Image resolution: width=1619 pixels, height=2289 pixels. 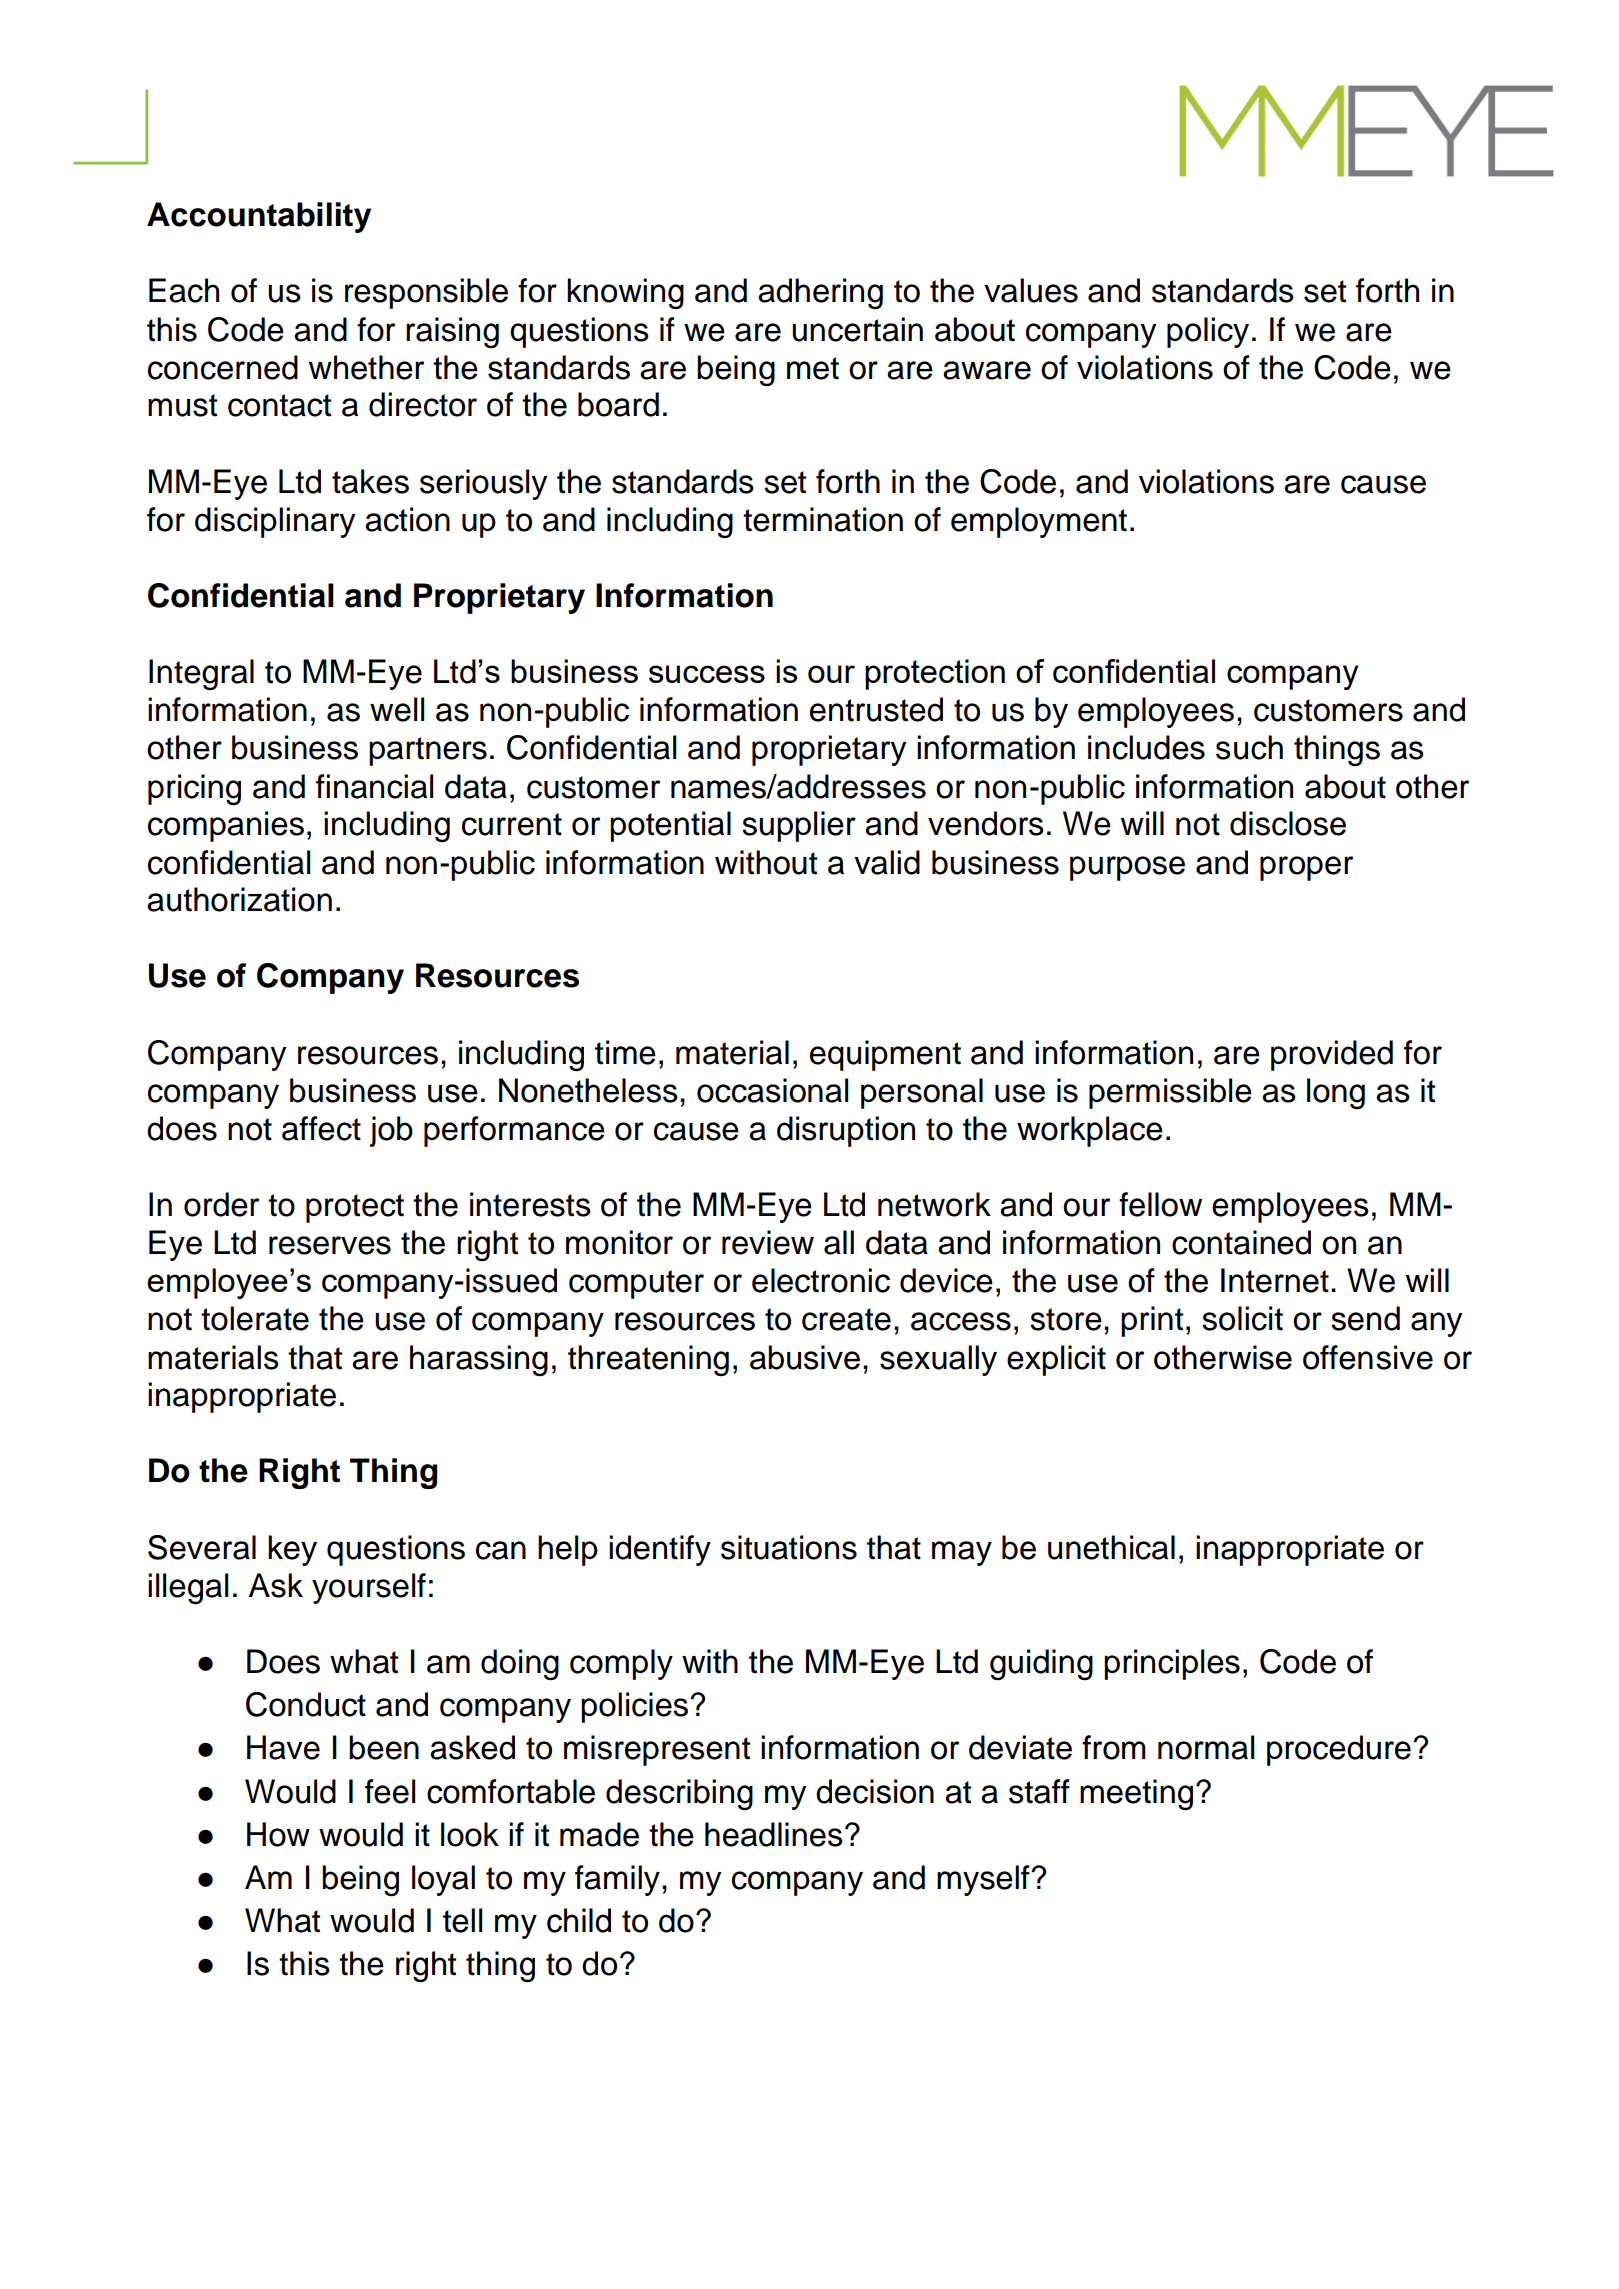 I want to click on abusive, so click(x=805, y=1357).
